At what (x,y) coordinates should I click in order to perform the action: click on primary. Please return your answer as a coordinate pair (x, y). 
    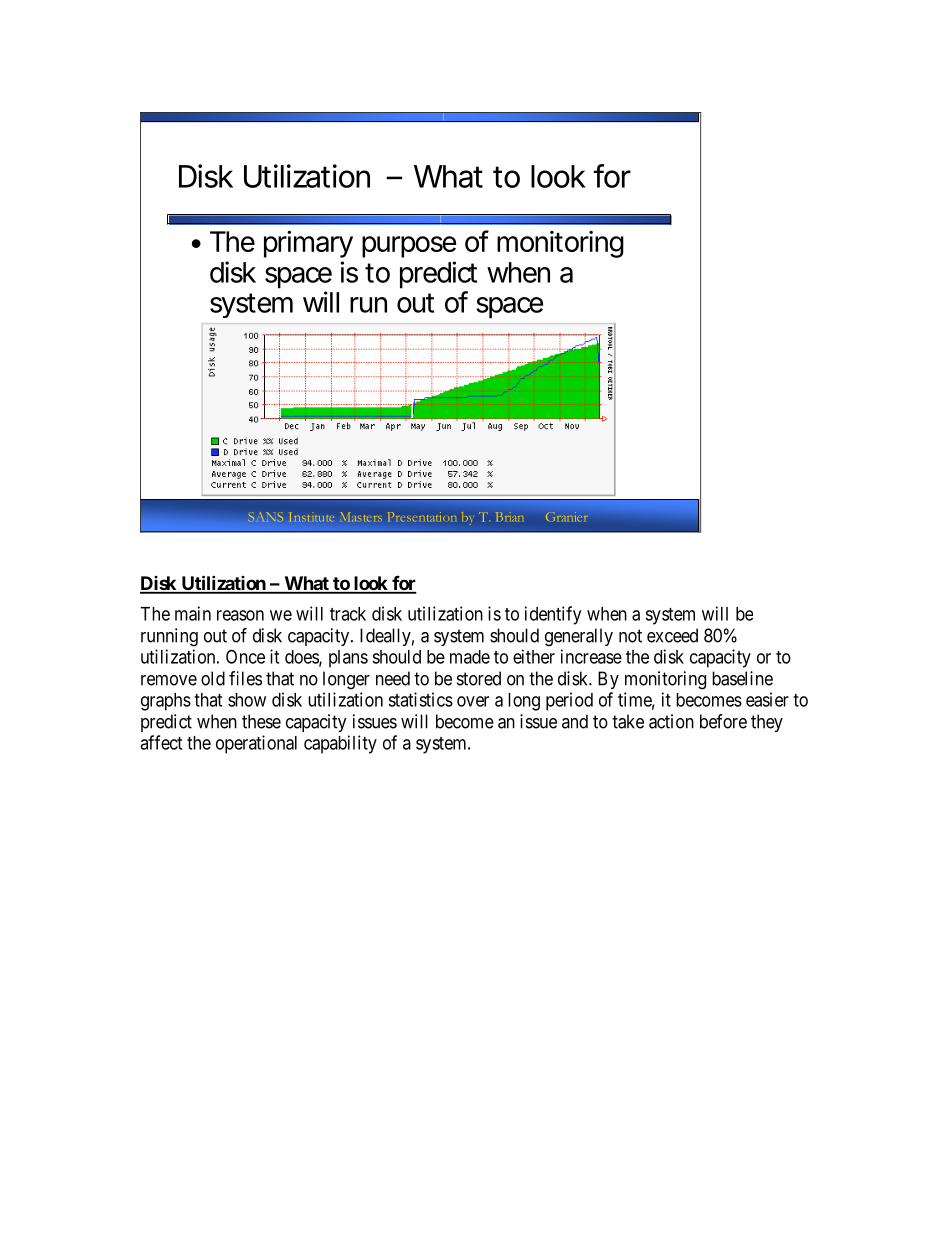
    Looking at the image, I should click on (308, 244).
